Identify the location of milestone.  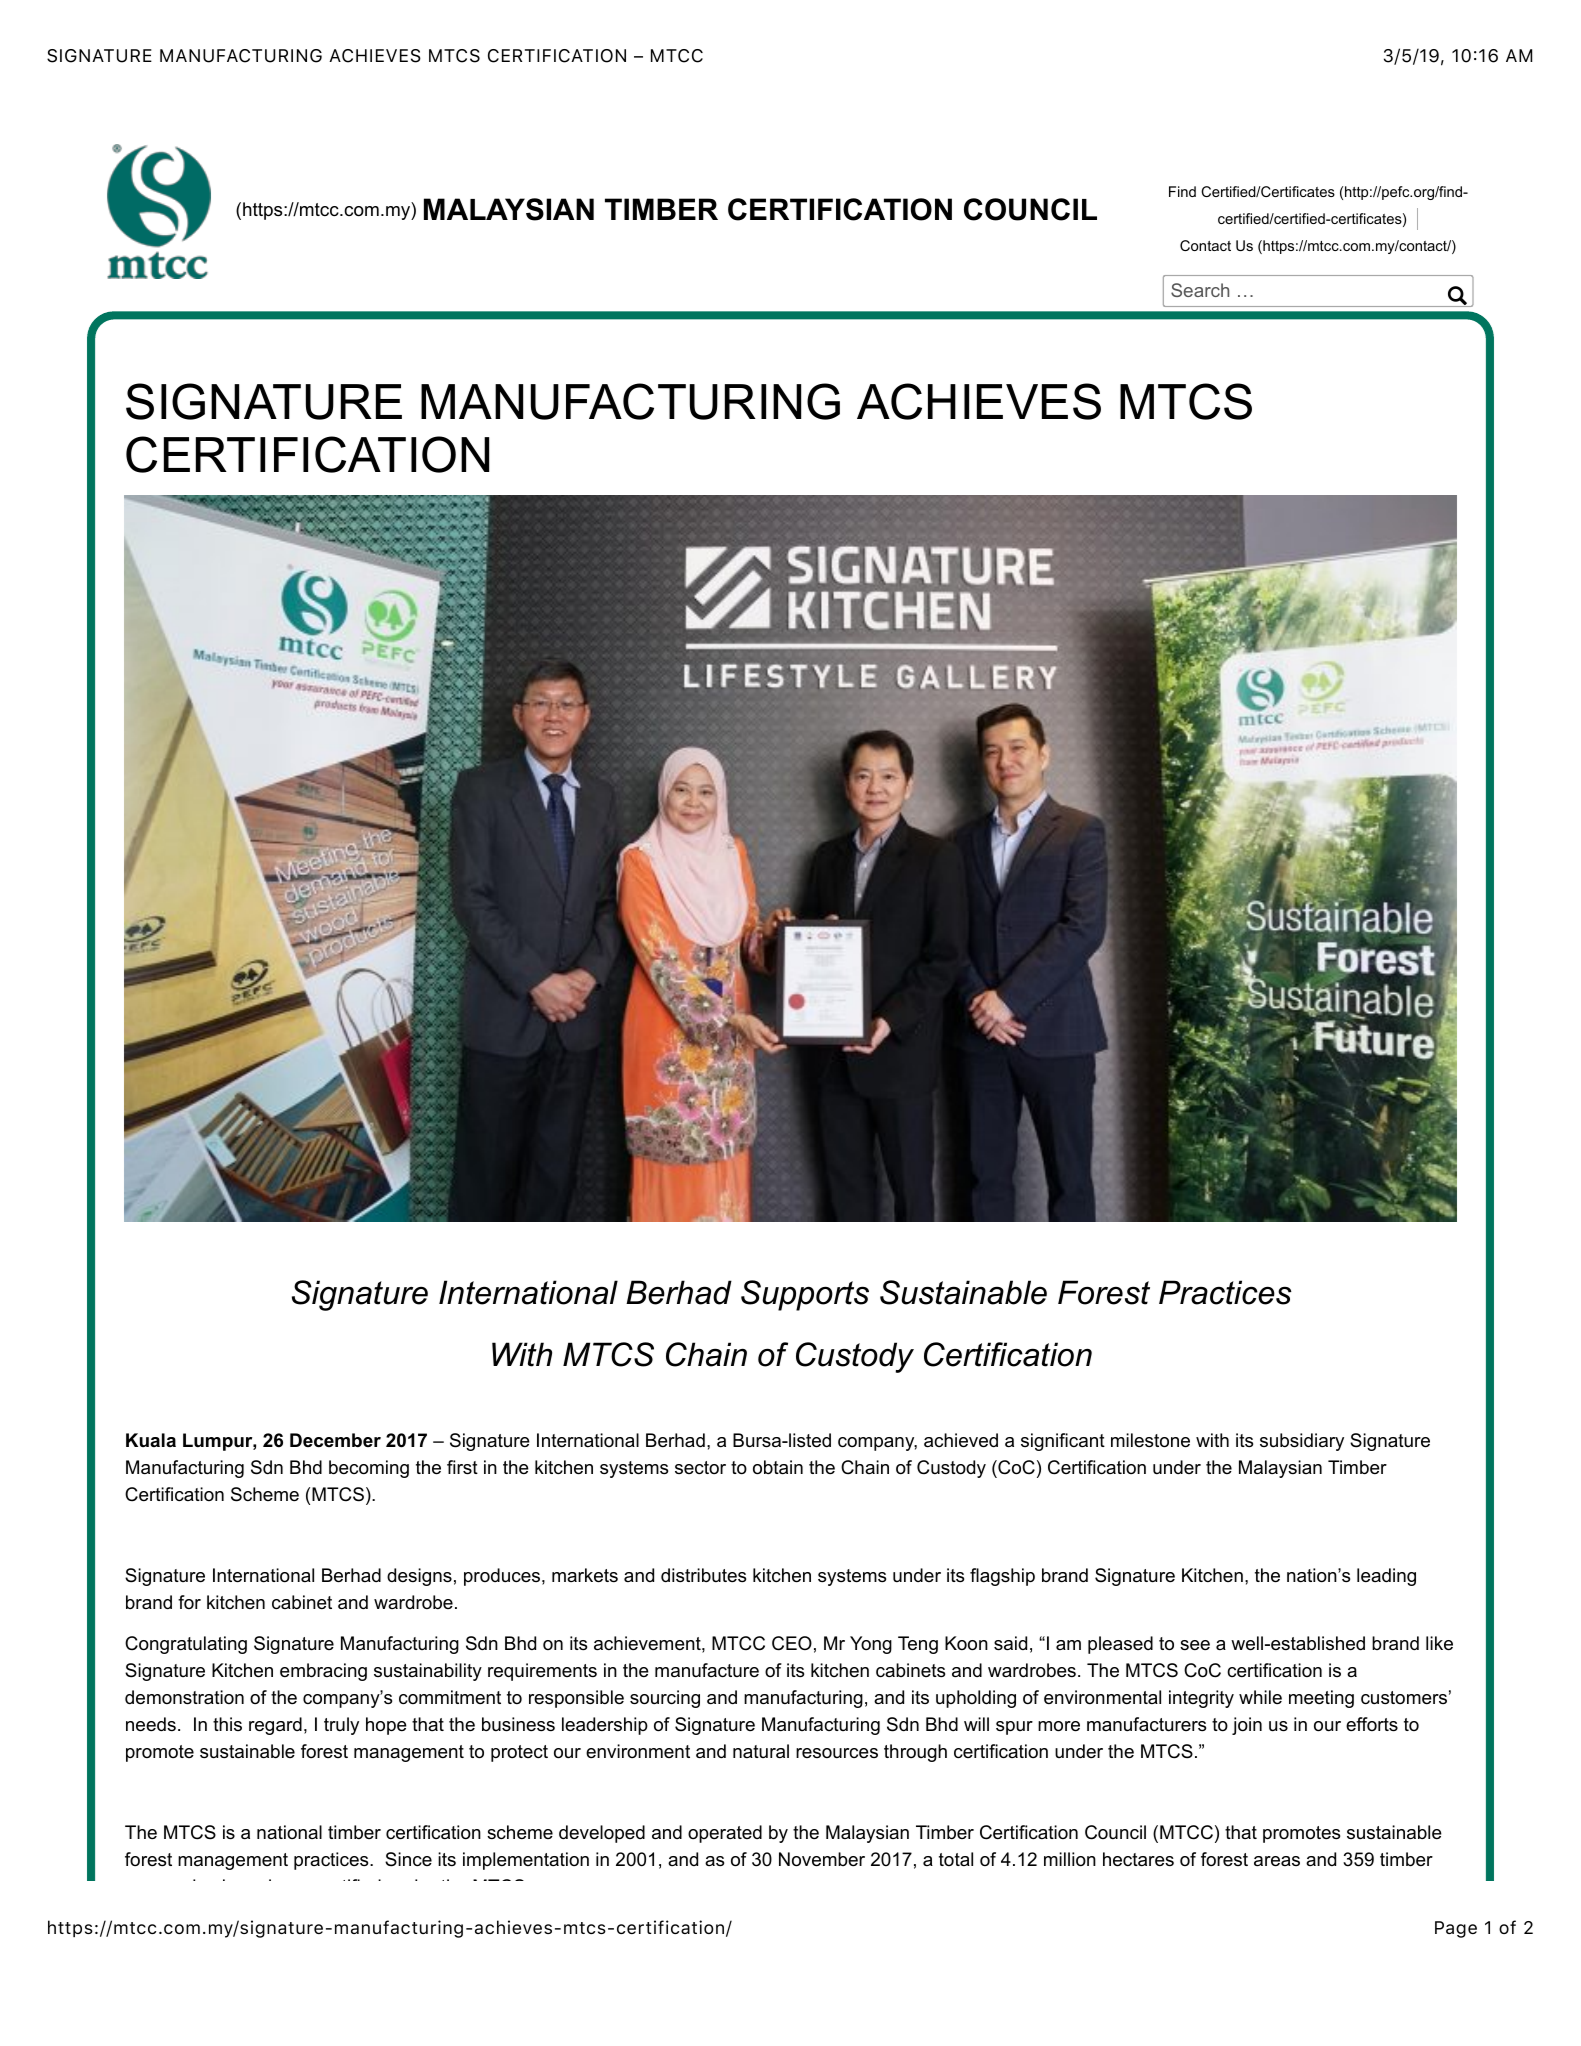
(1150, 1440).
